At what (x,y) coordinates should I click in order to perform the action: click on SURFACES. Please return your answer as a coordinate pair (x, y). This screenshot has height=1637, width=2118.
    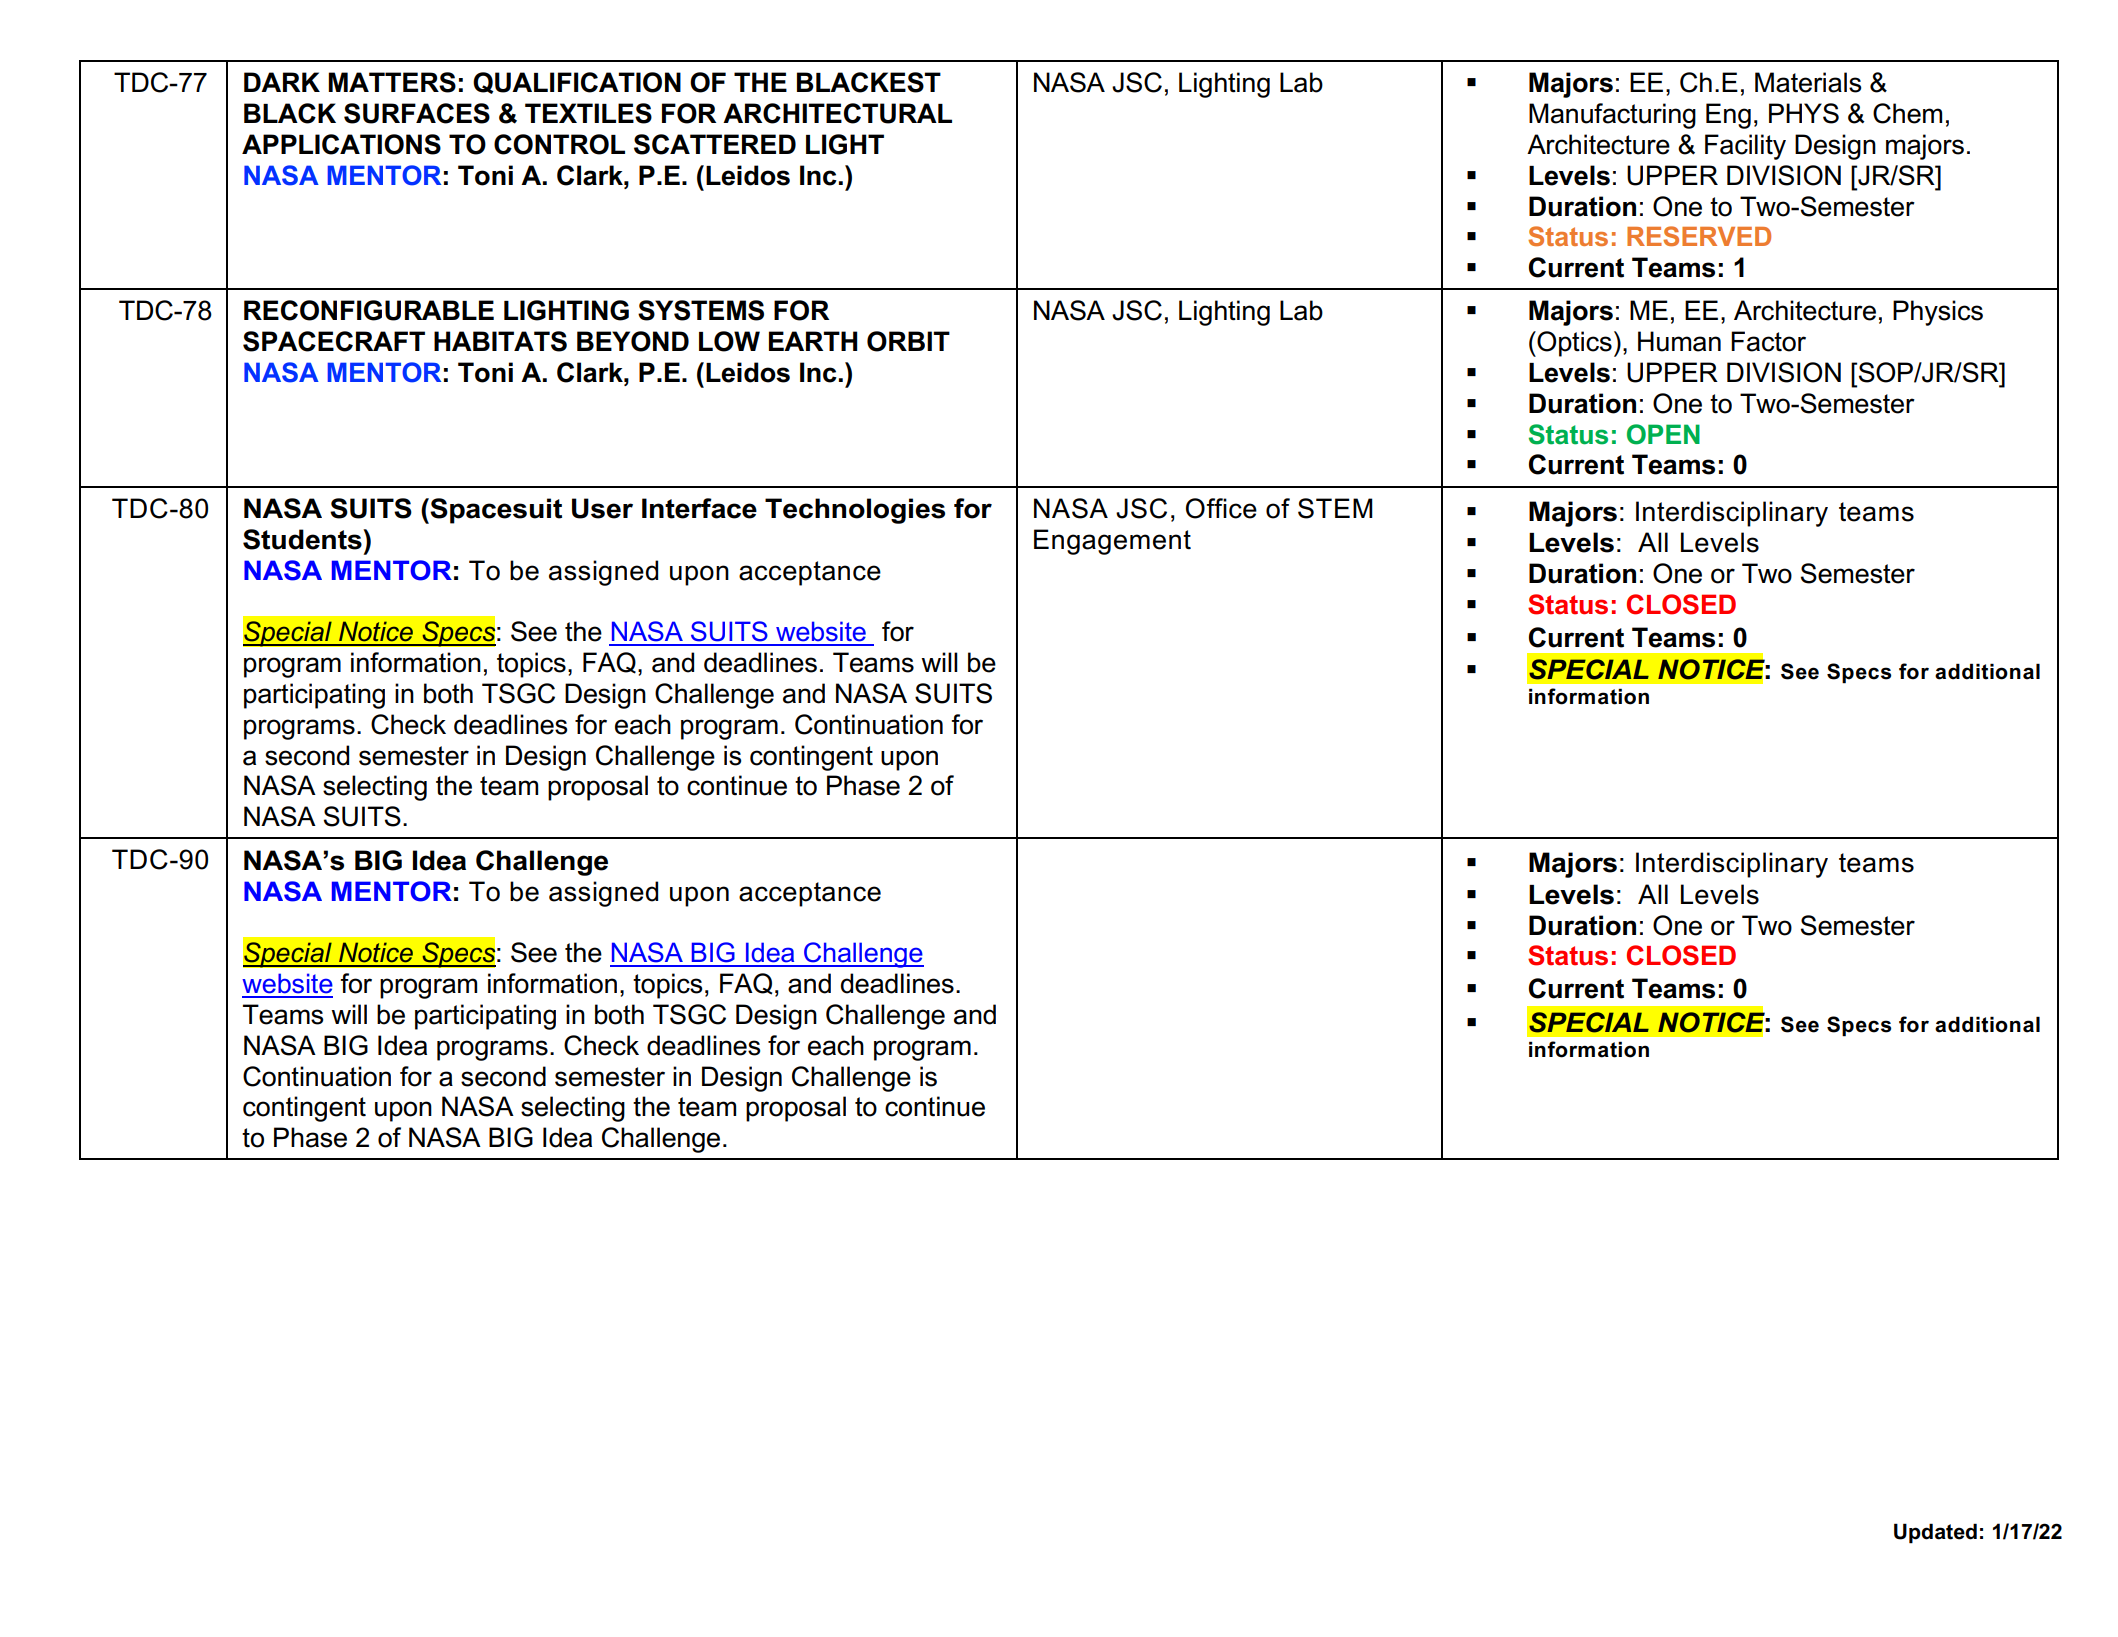
    Looking at the image, I should click on (417, 113).
